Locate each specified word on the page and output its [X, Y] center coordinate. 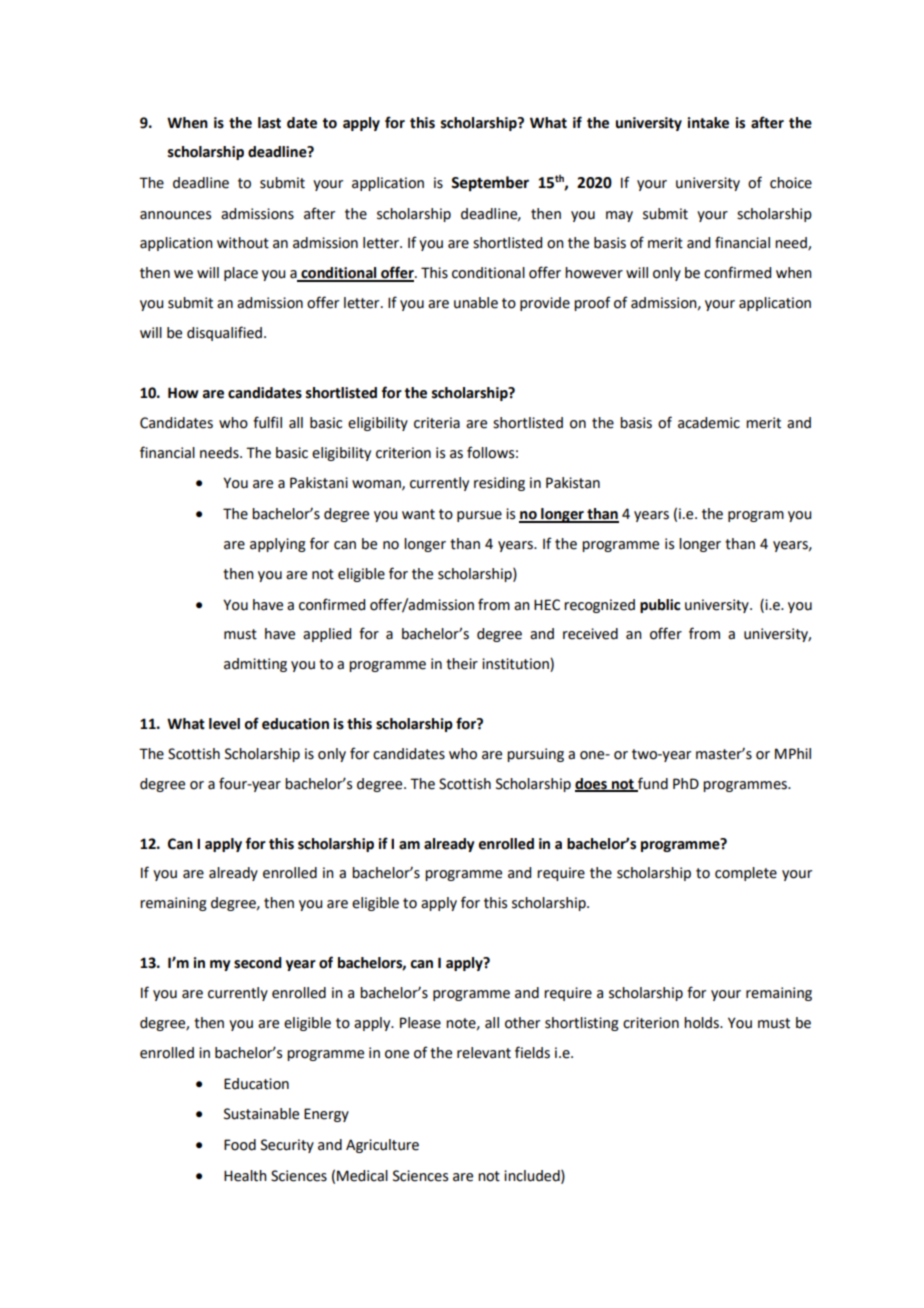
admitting [255, 665]
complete [746, 874]
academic [709, 423]
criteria [437, 423]
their [462, 664]
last [269, 123]
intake [708, 123]
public [660, 606]
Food [240, 1145]
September [490, 184]
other [522, 1023]
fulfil [267, 422]
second [258, 963]
